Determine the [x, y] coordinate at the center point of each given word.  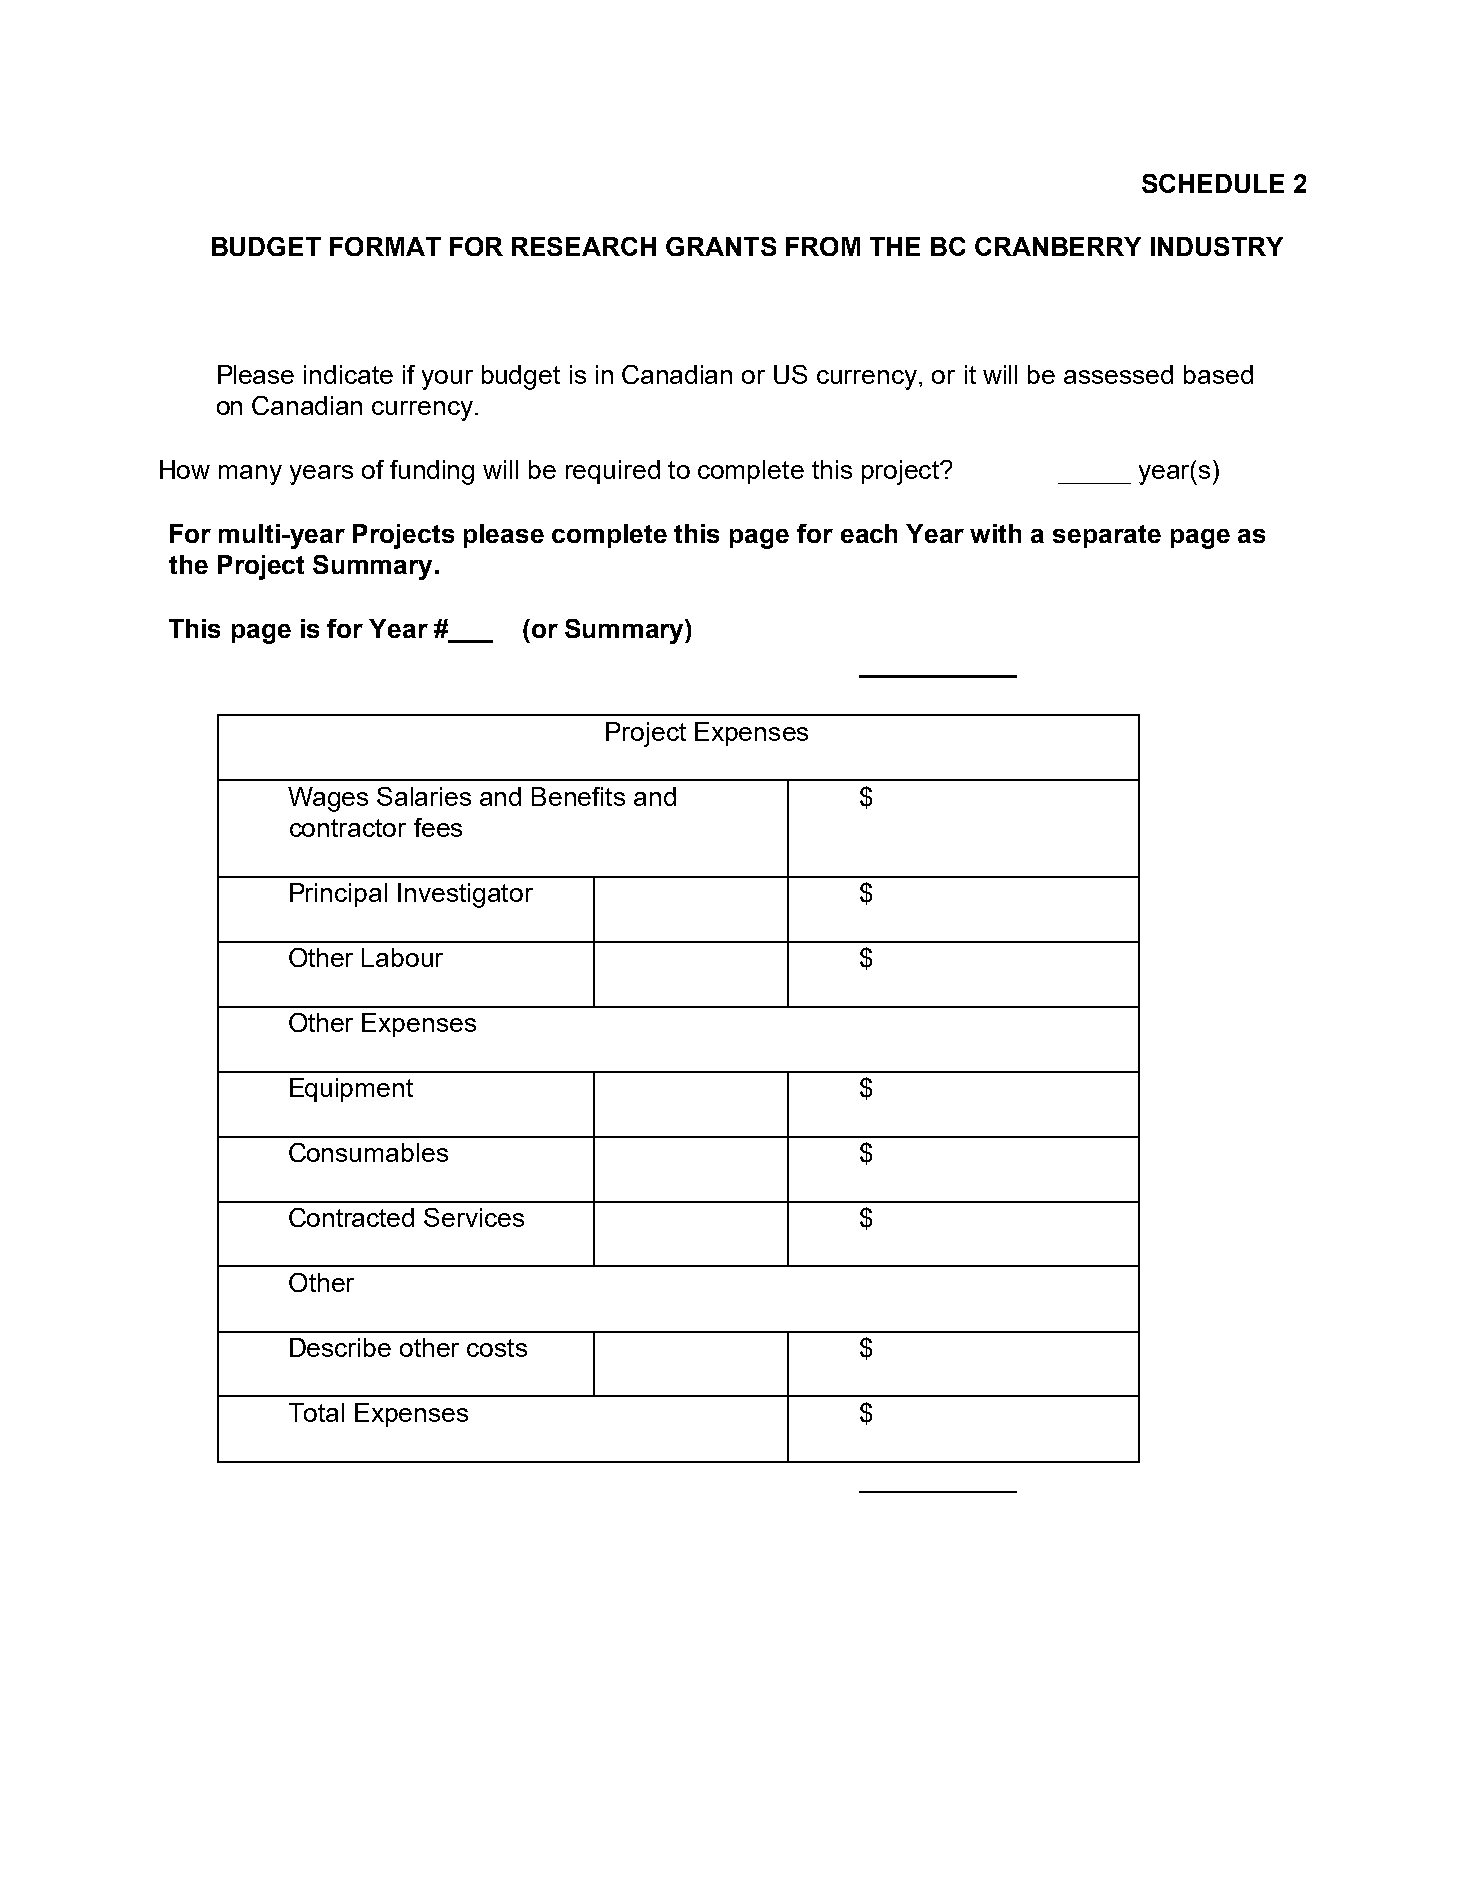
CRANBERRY [1058, 246]
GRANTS [721, 246]
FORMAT [385, 246]
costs [497, 1348]
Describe [340, 1347]
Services [474, 1217]
